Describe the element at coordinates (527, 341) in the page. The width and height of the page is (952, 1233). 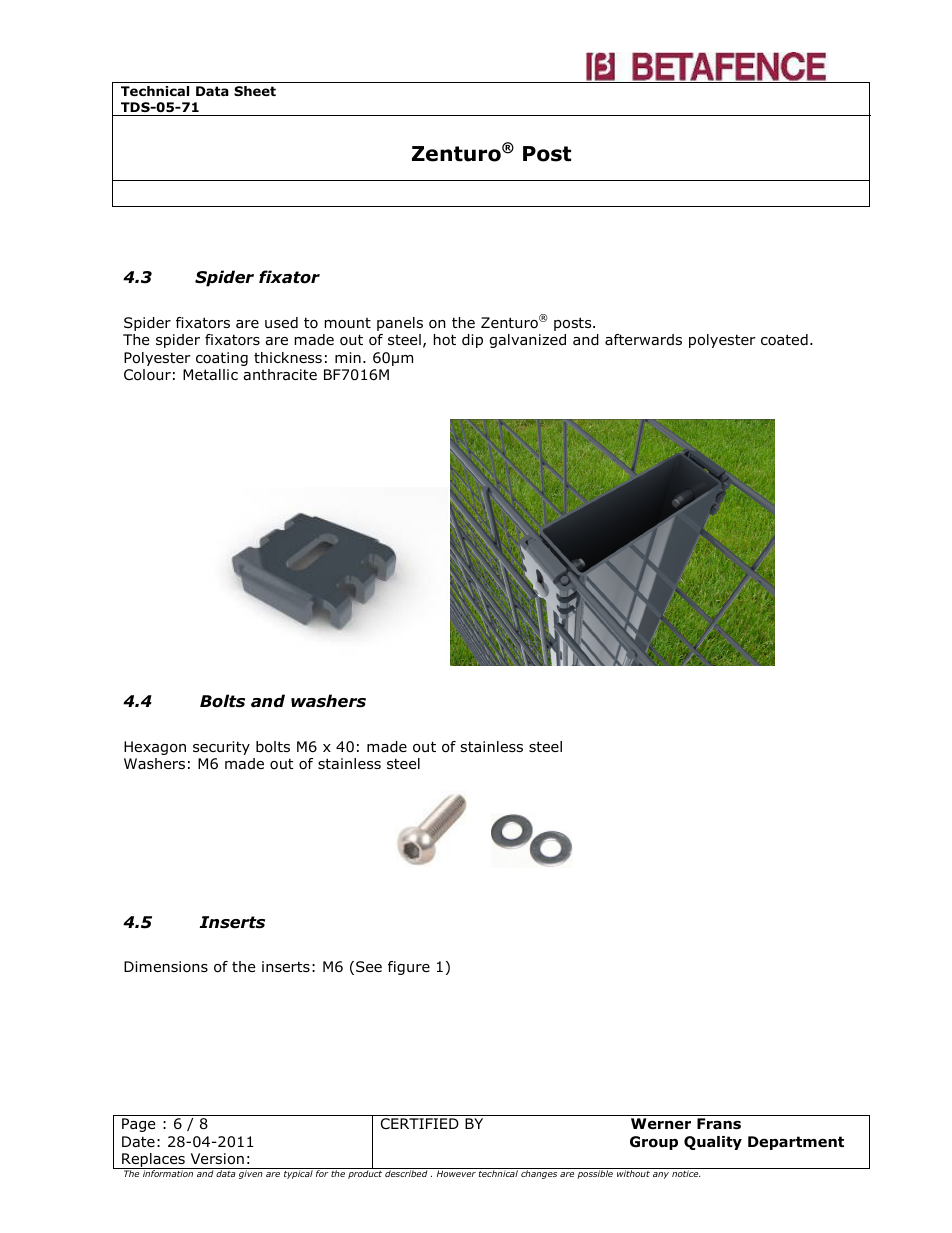
I see `galvanized` at that location.
